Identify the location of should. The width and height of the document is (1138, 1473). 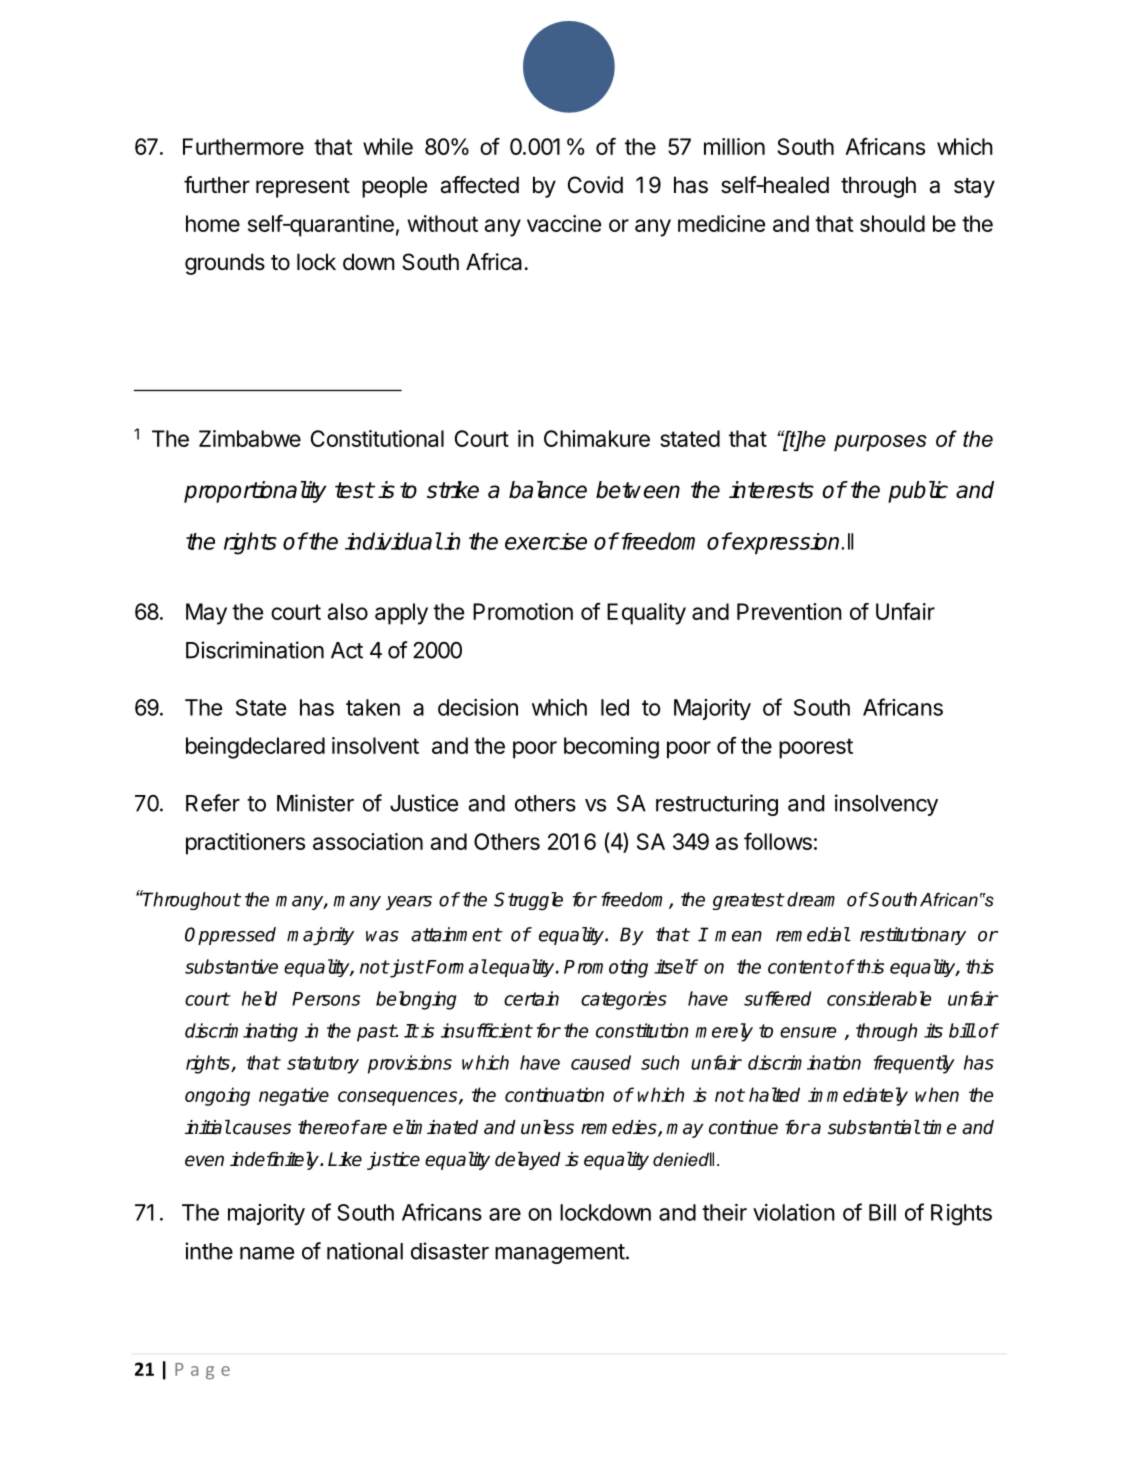
(892, 223).
